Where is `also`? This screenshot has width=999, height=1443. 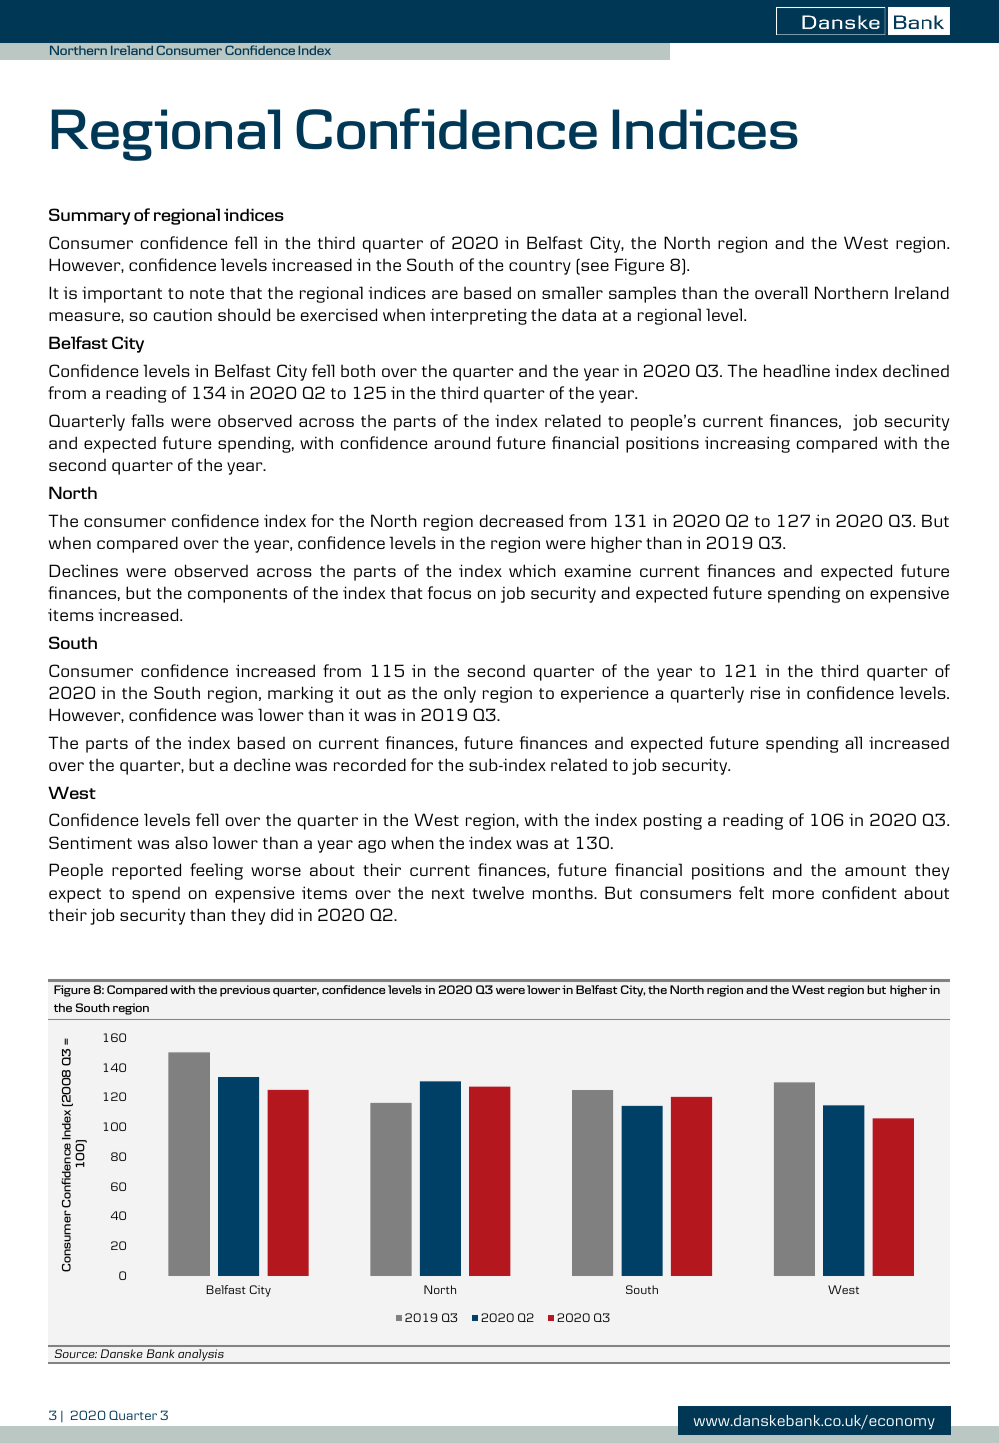
also is located at coordinates (191, 842).
